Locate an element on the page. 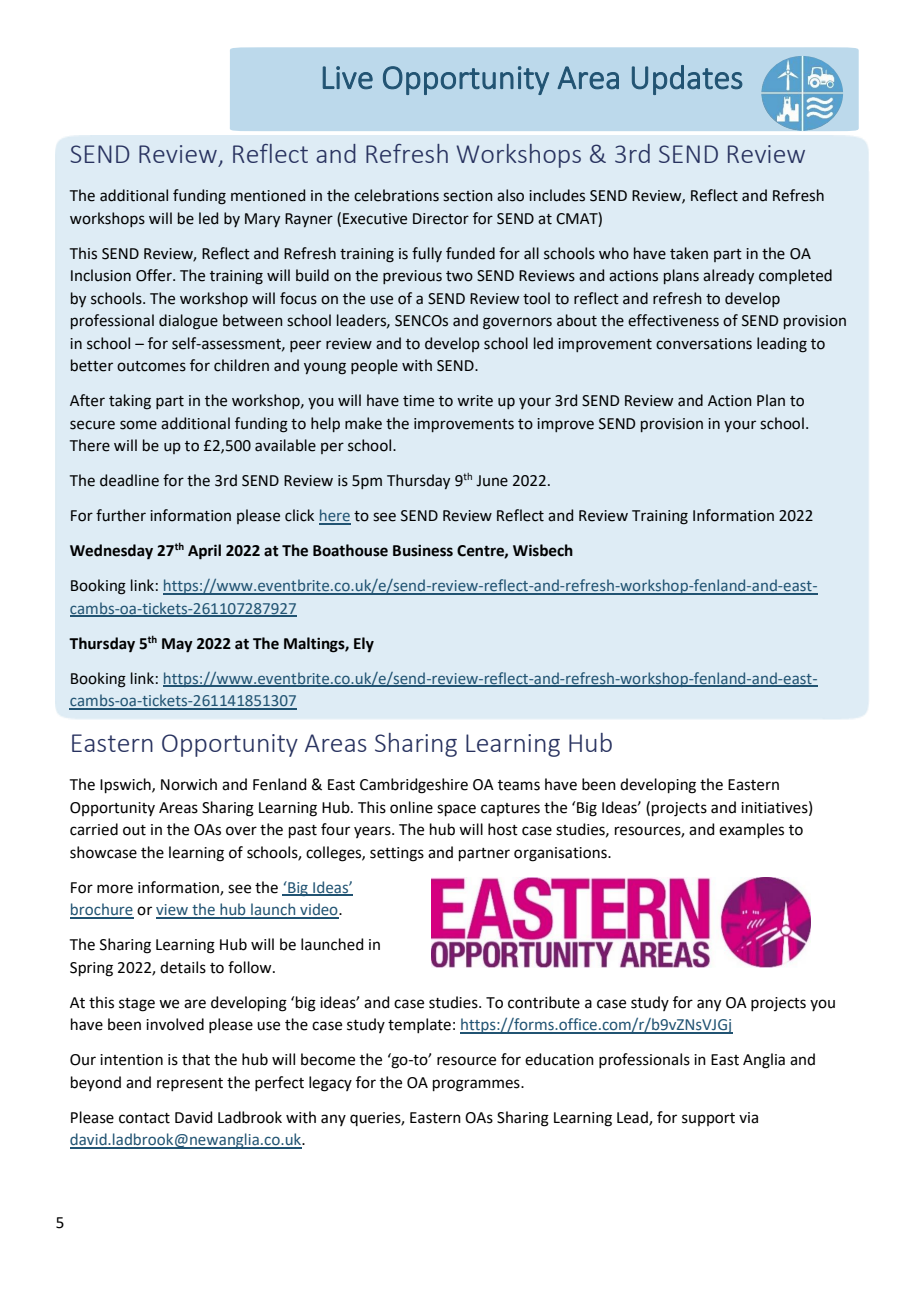 The image size is (924, 1308). June is located at coordinates (492, 481).
